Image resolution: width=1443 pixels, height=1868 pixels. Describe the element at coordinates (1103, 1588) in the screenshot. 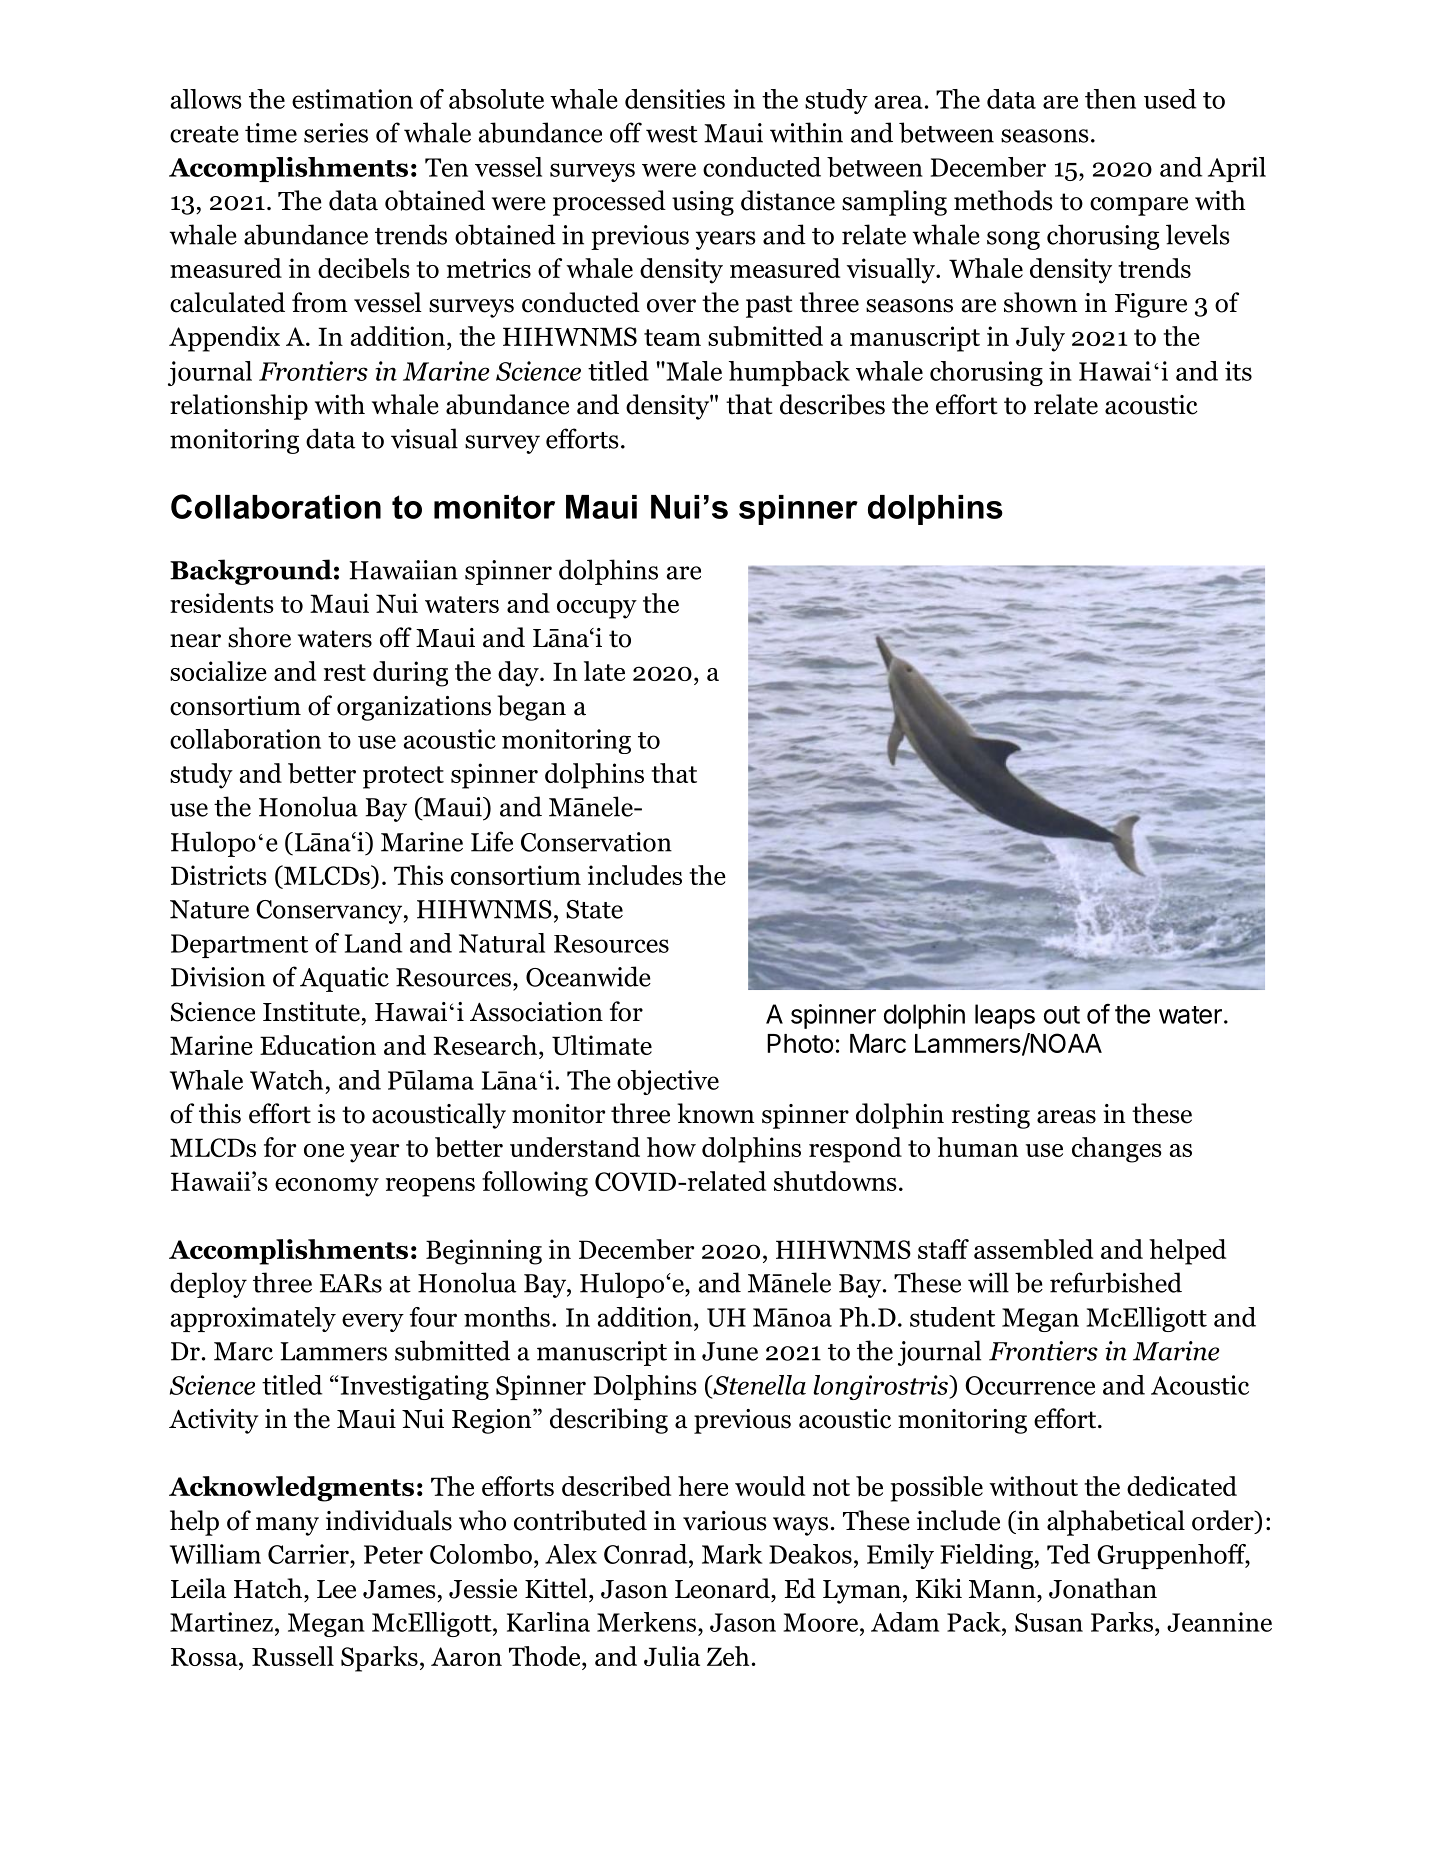

I see `Jonathan` at that location.
